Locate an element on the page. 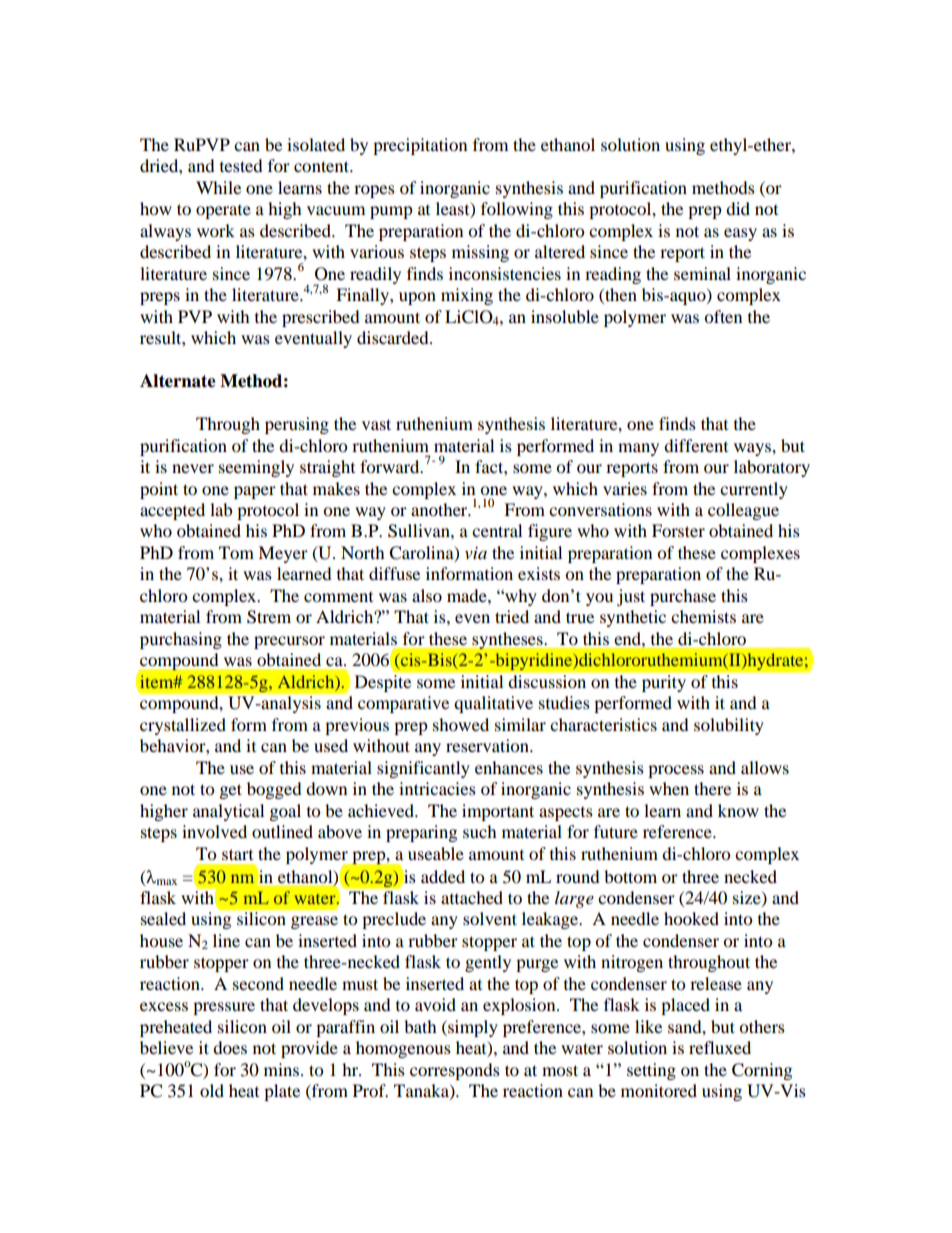 This document has width=952, height=1233. did is located at coordinates (738, 208).
